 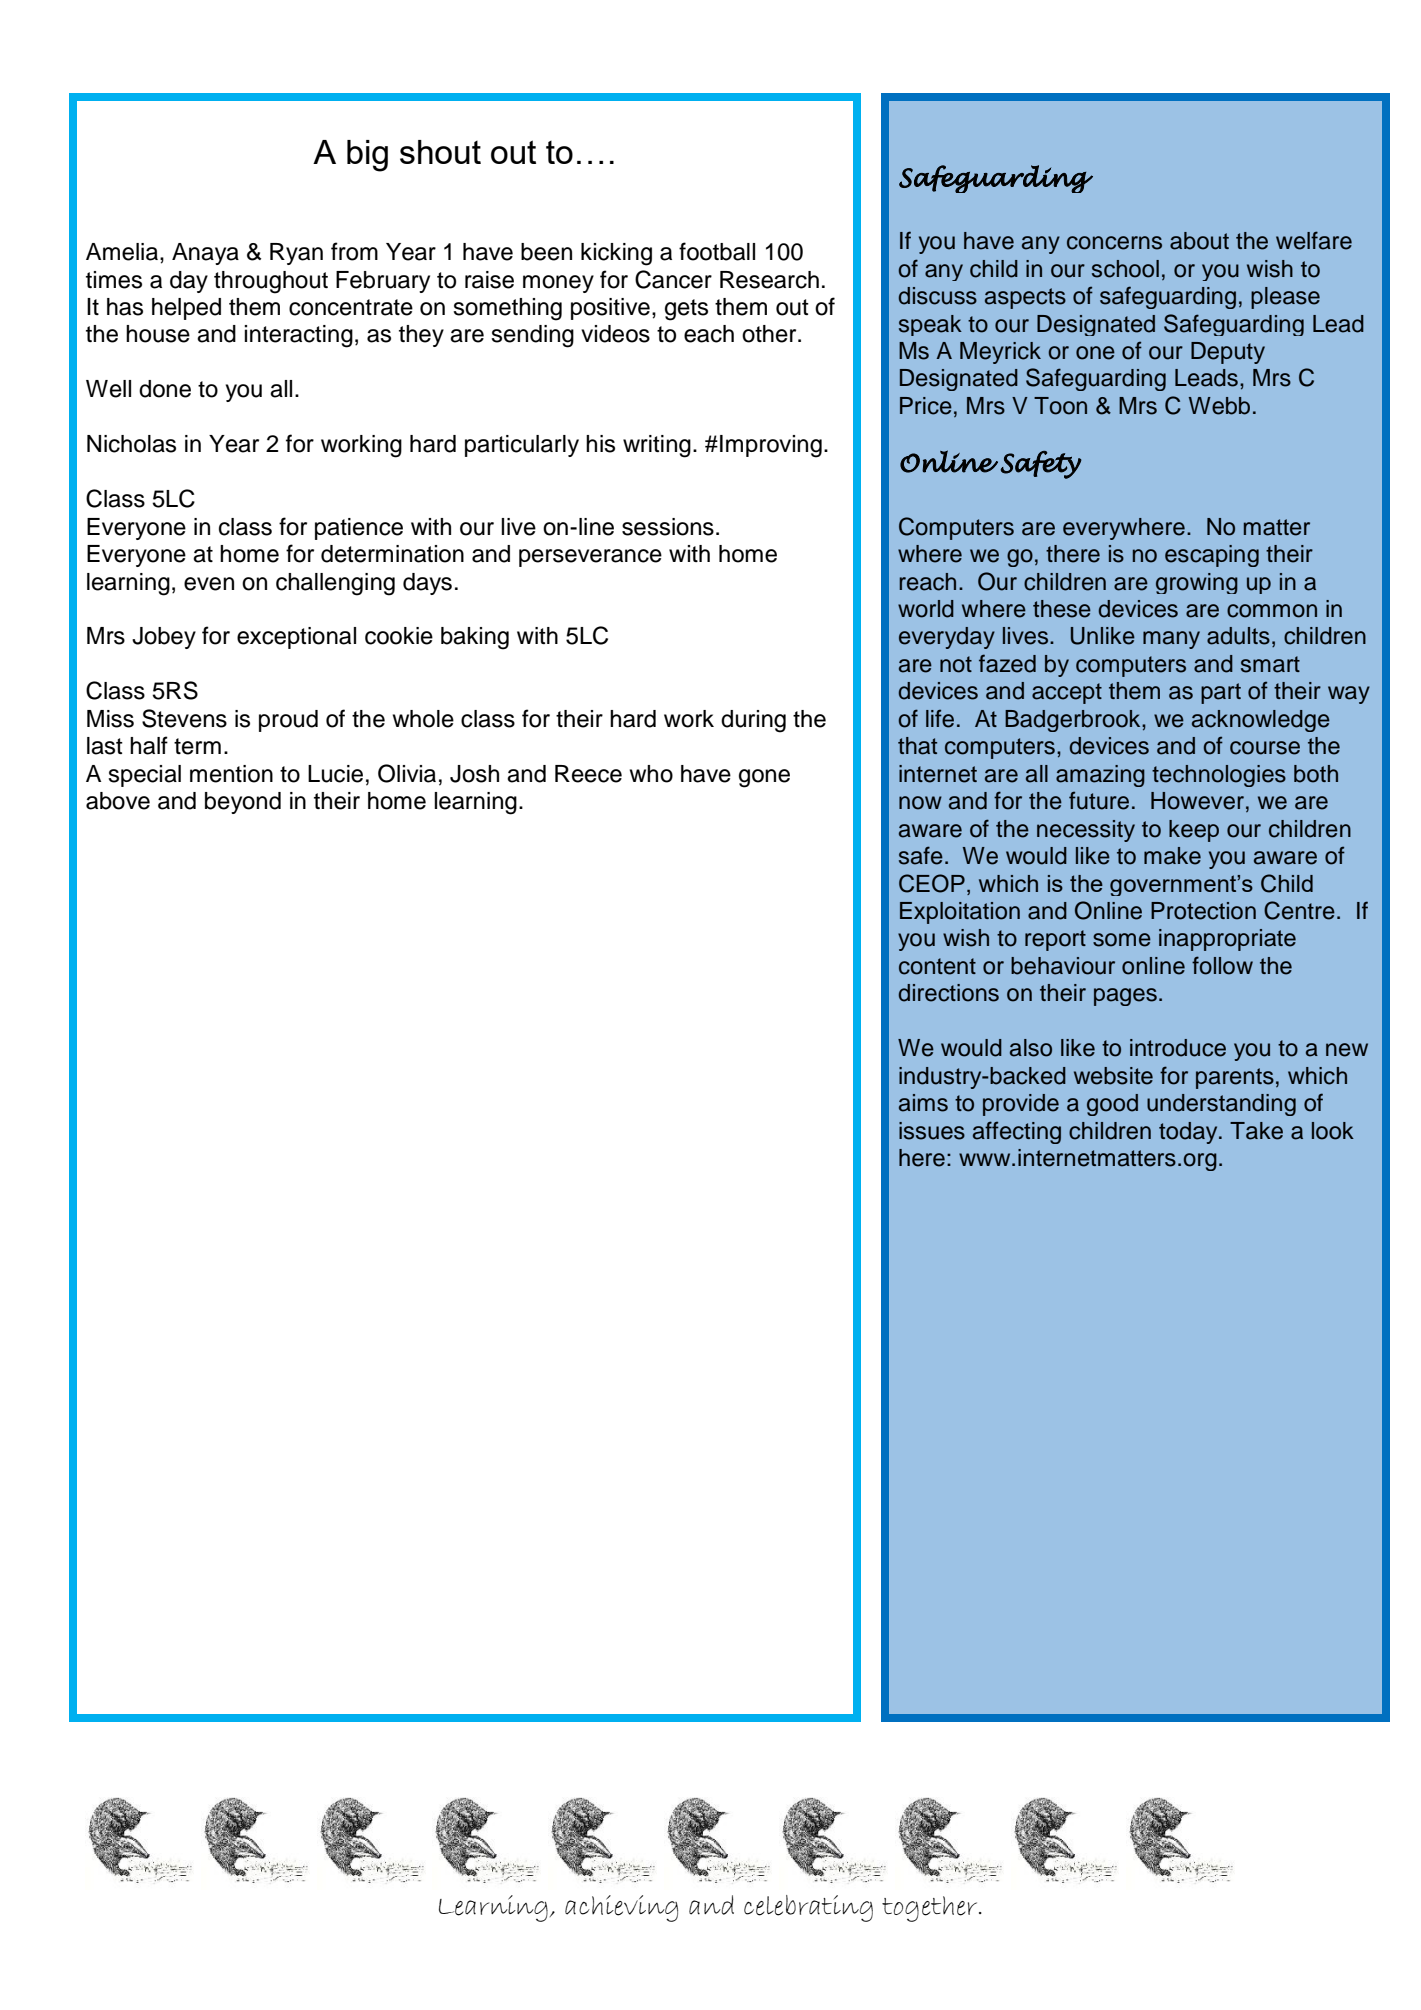 What do you see at coordinates (932, 1131) in the image?
I see `issues` at bounding box center [932, 1131].
